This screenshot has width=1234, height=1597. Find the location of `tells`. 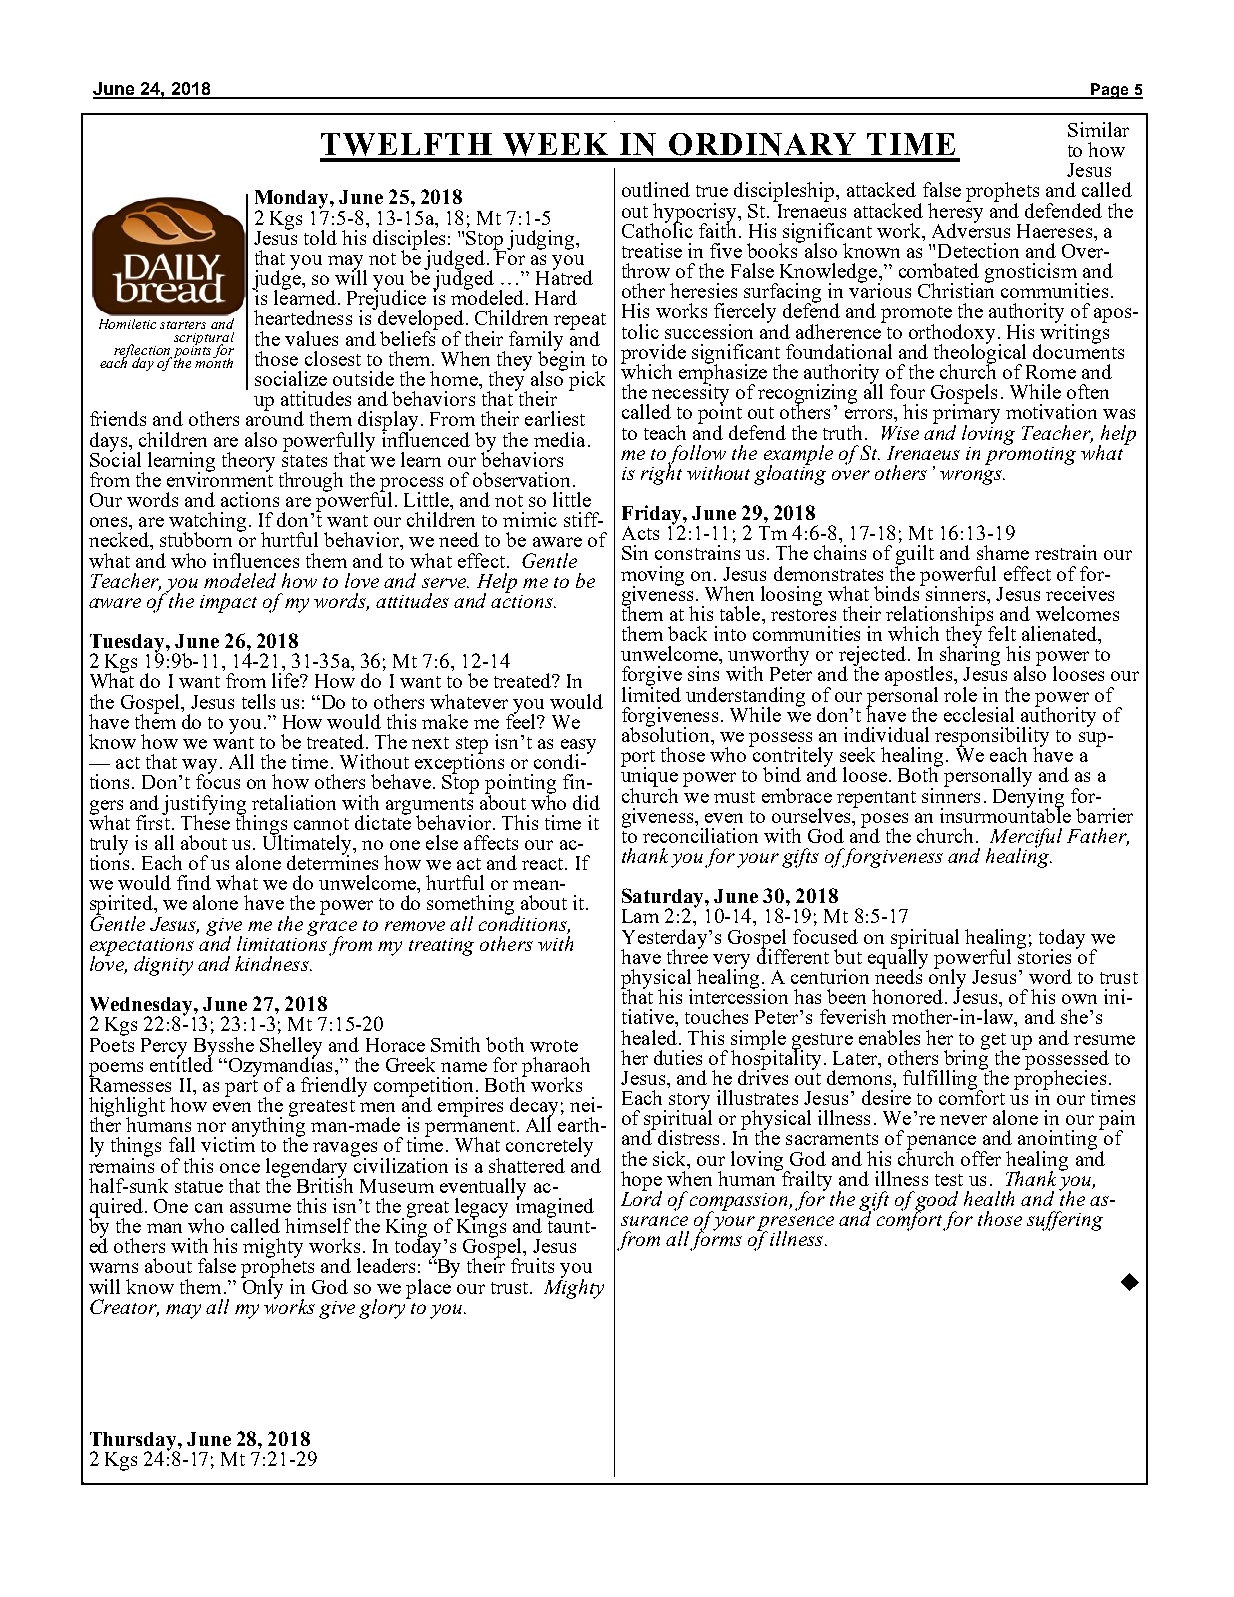

tells is located at coordinates (258, 701).
